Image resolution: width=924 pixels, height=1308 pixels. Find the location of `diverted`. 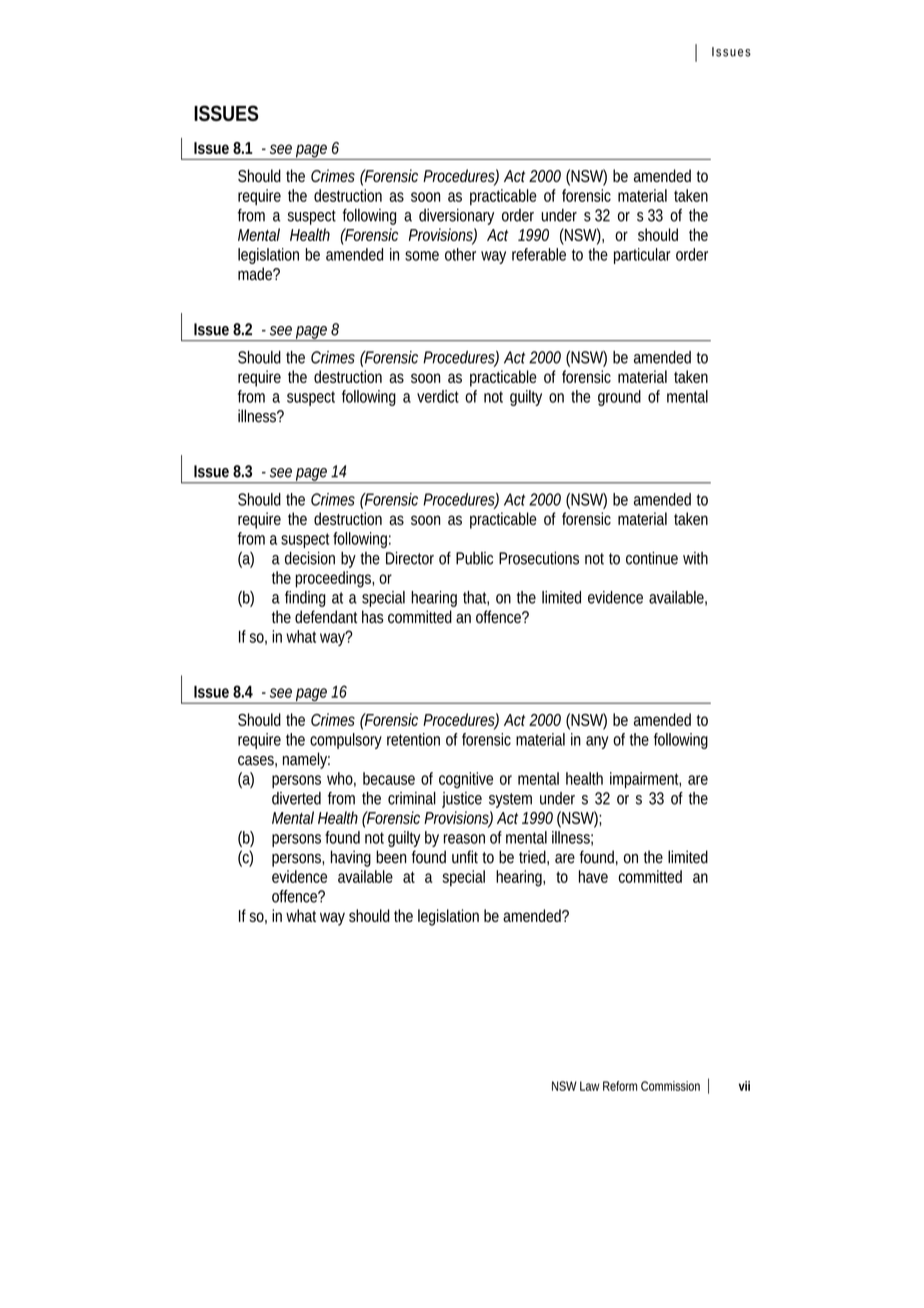

diverted is located at coordinates (296, 798).
